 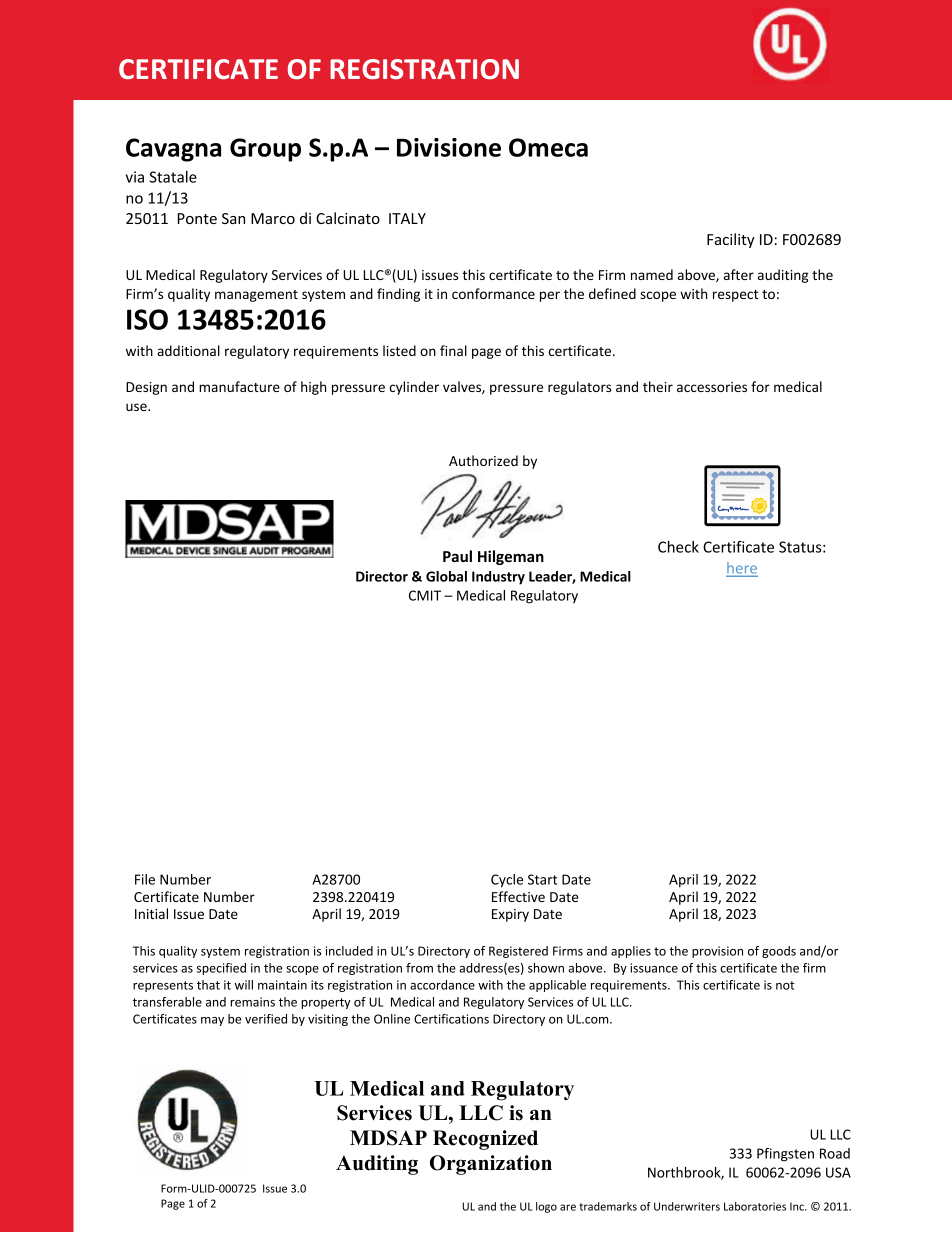 What do you see at coordinates (221, 969) in the screenshot?
I see `specified` at bounding box center [221, 969].
